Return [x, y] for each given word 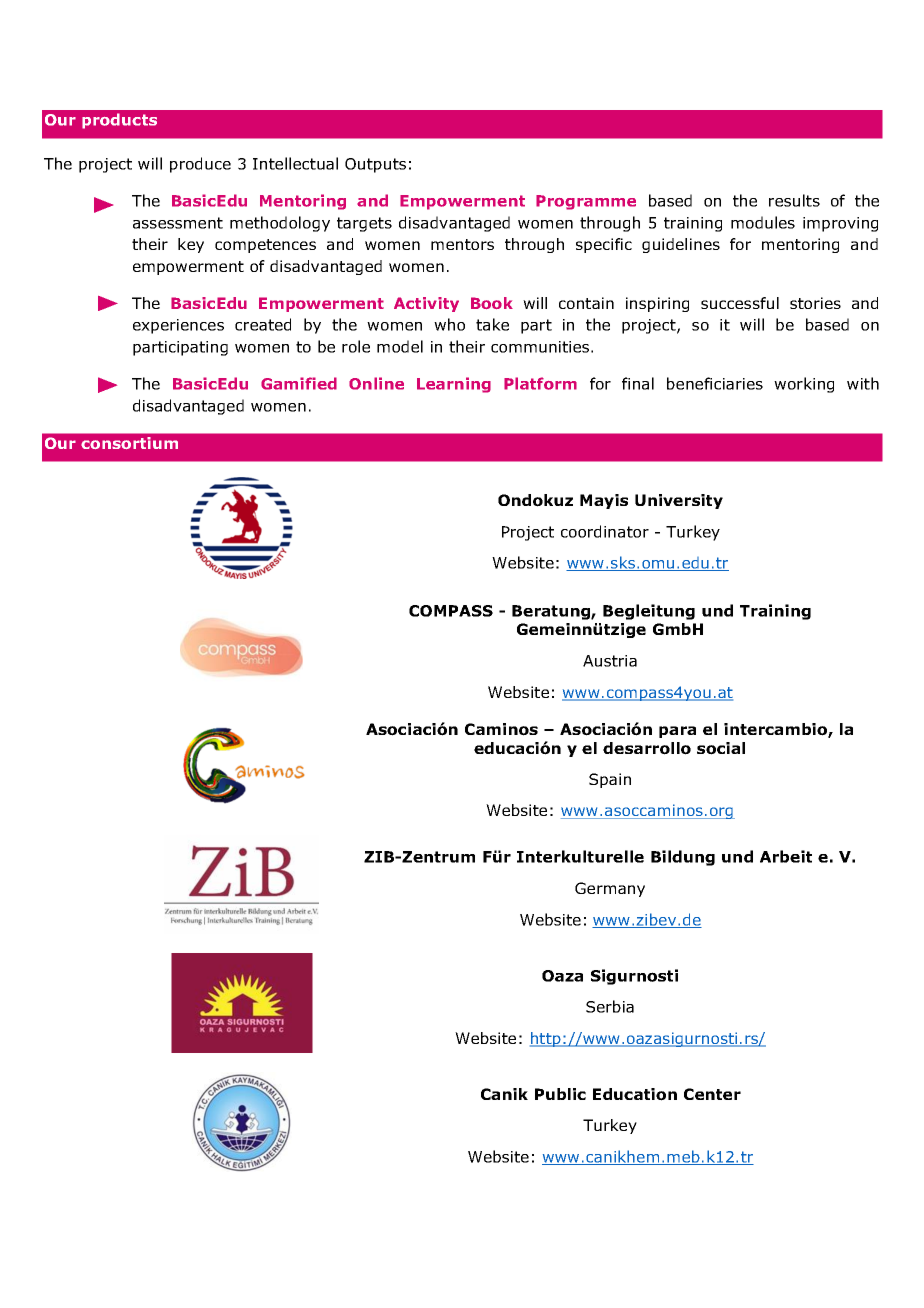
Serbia [610, 1006]
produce [200, 165]
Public [560, 1094]
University [679, 501]
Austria [610, 661]
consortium [129, 443]
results [794, 200]
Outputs [375, 165]
